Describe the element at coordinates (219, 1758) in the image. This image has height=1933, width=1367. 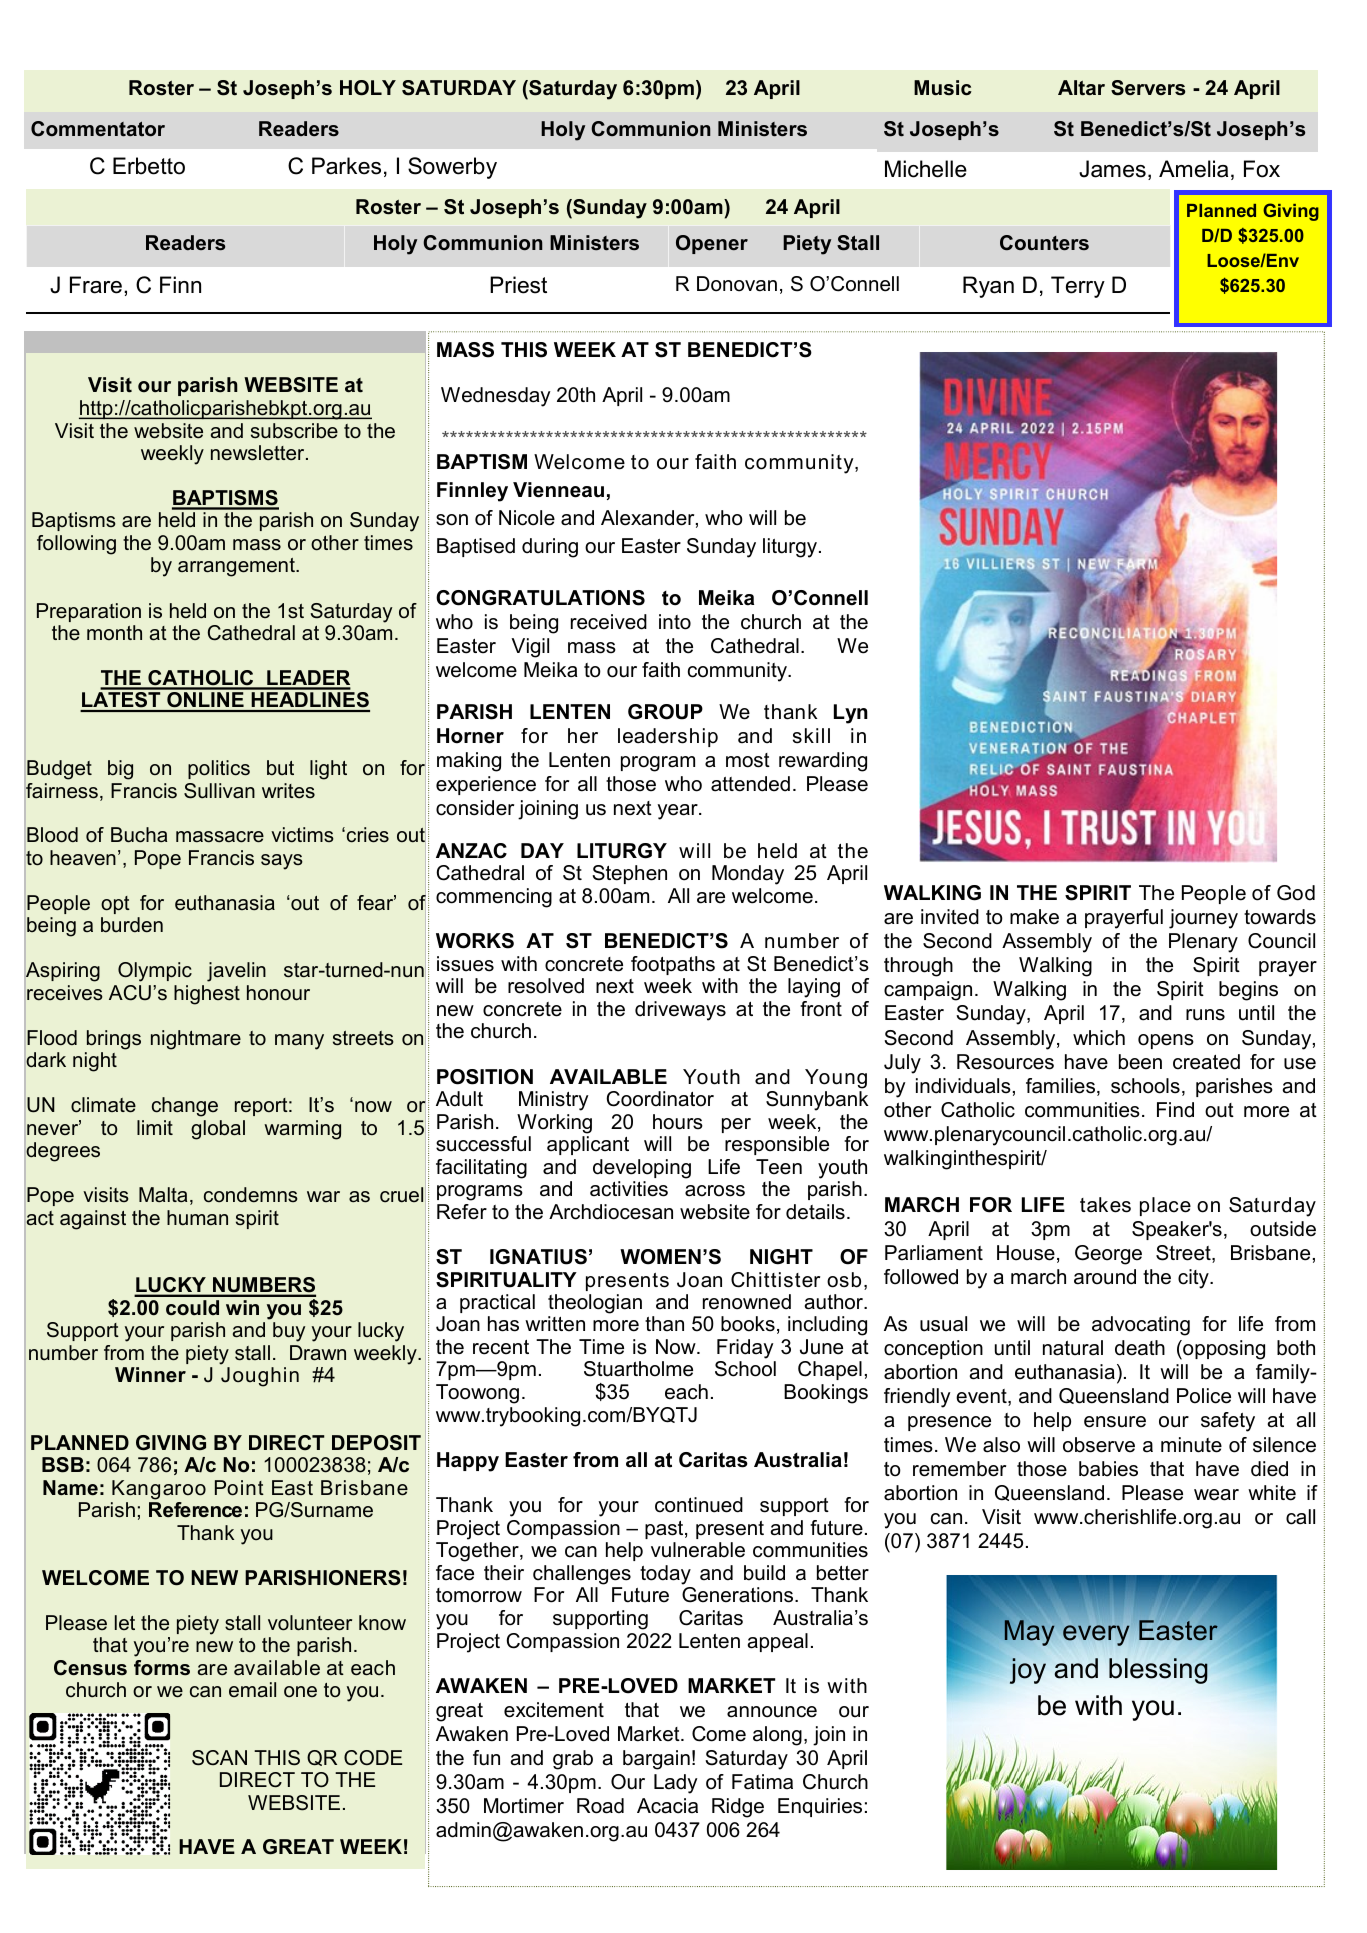
I see `SCAN` at that location.
